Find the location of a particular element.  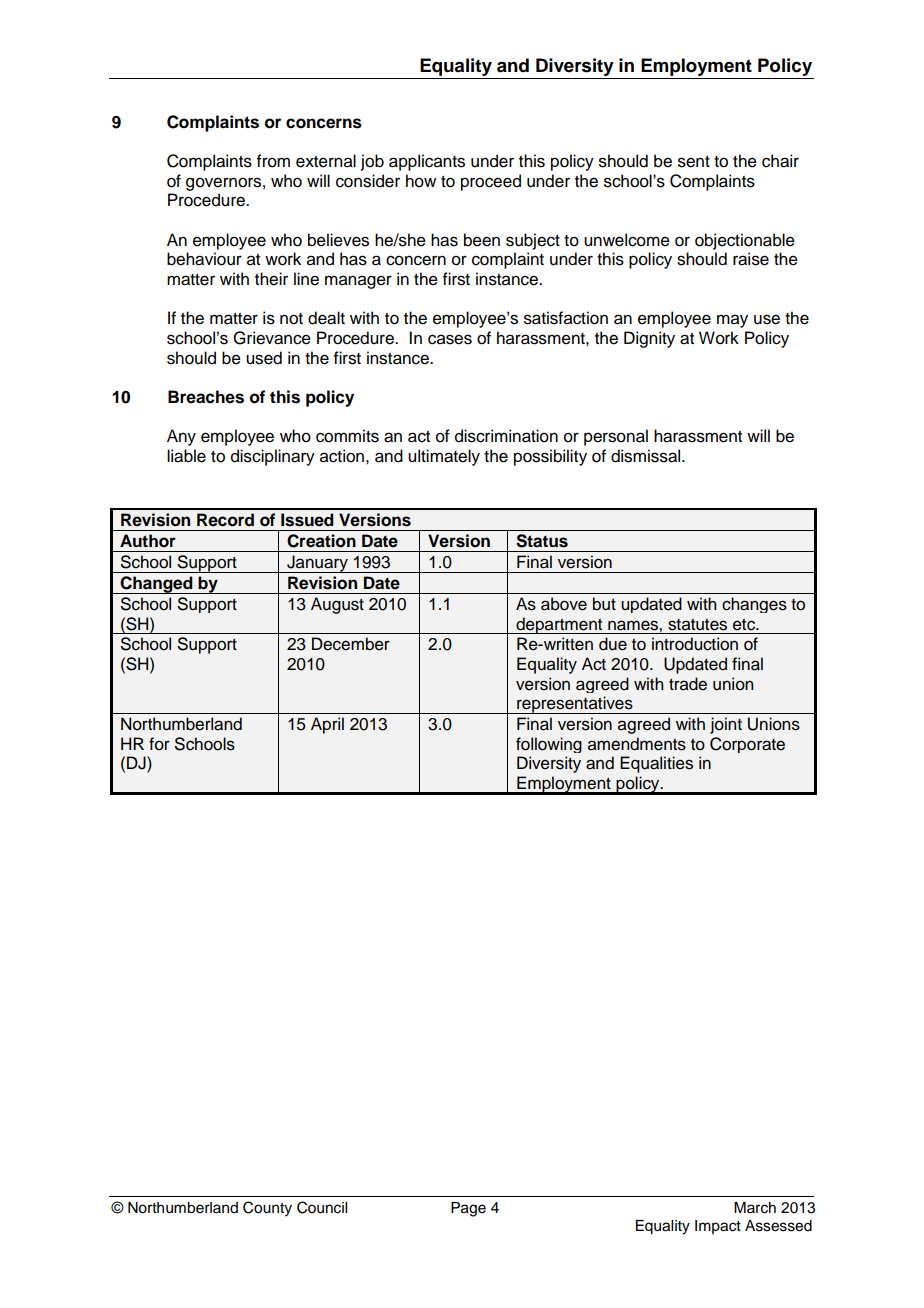

Record is located at coordinates (225, 520).
